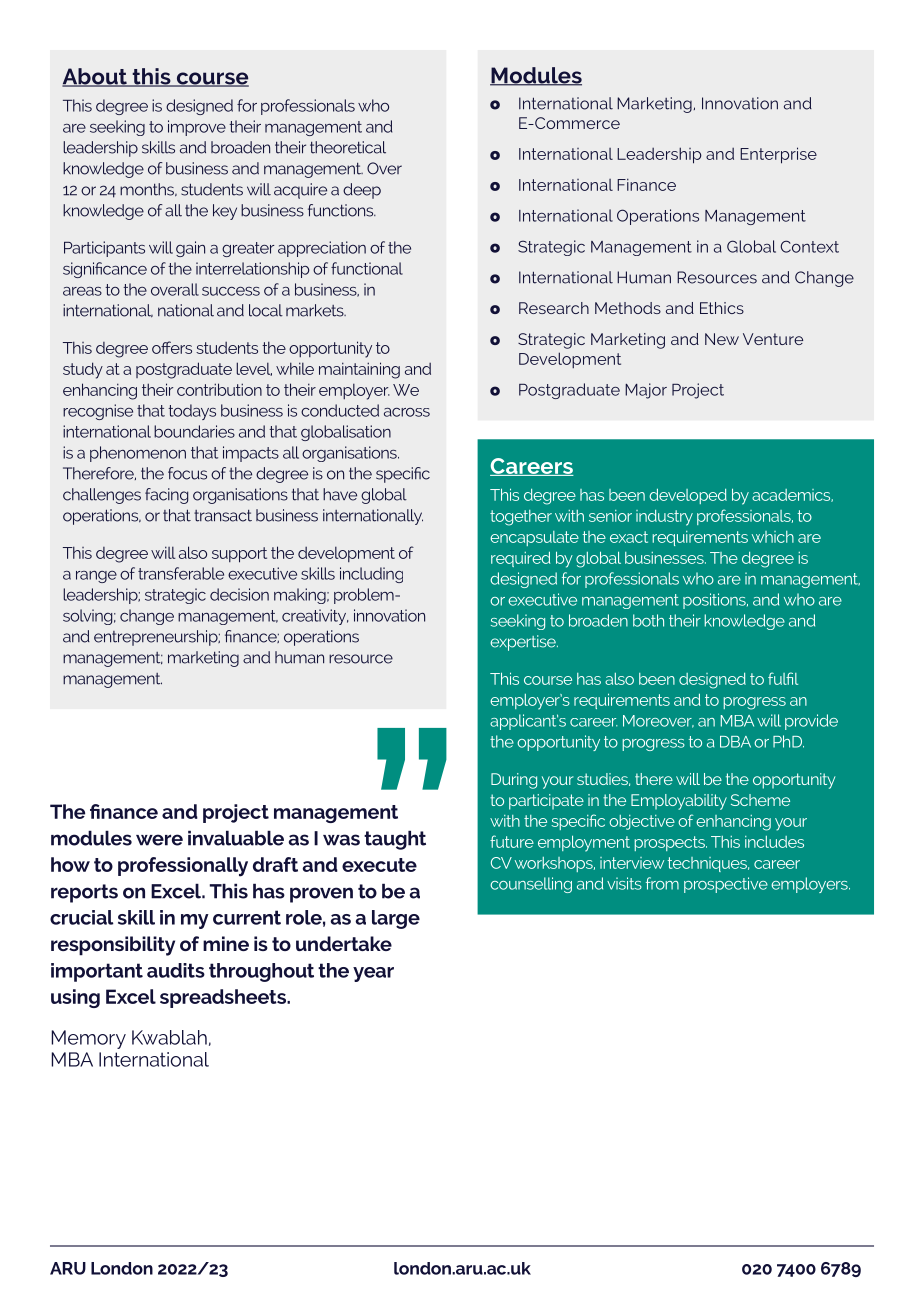 Image resolution: width=924 pixels, height=1311 pixels. I want to click on During, so click(514, 781).
